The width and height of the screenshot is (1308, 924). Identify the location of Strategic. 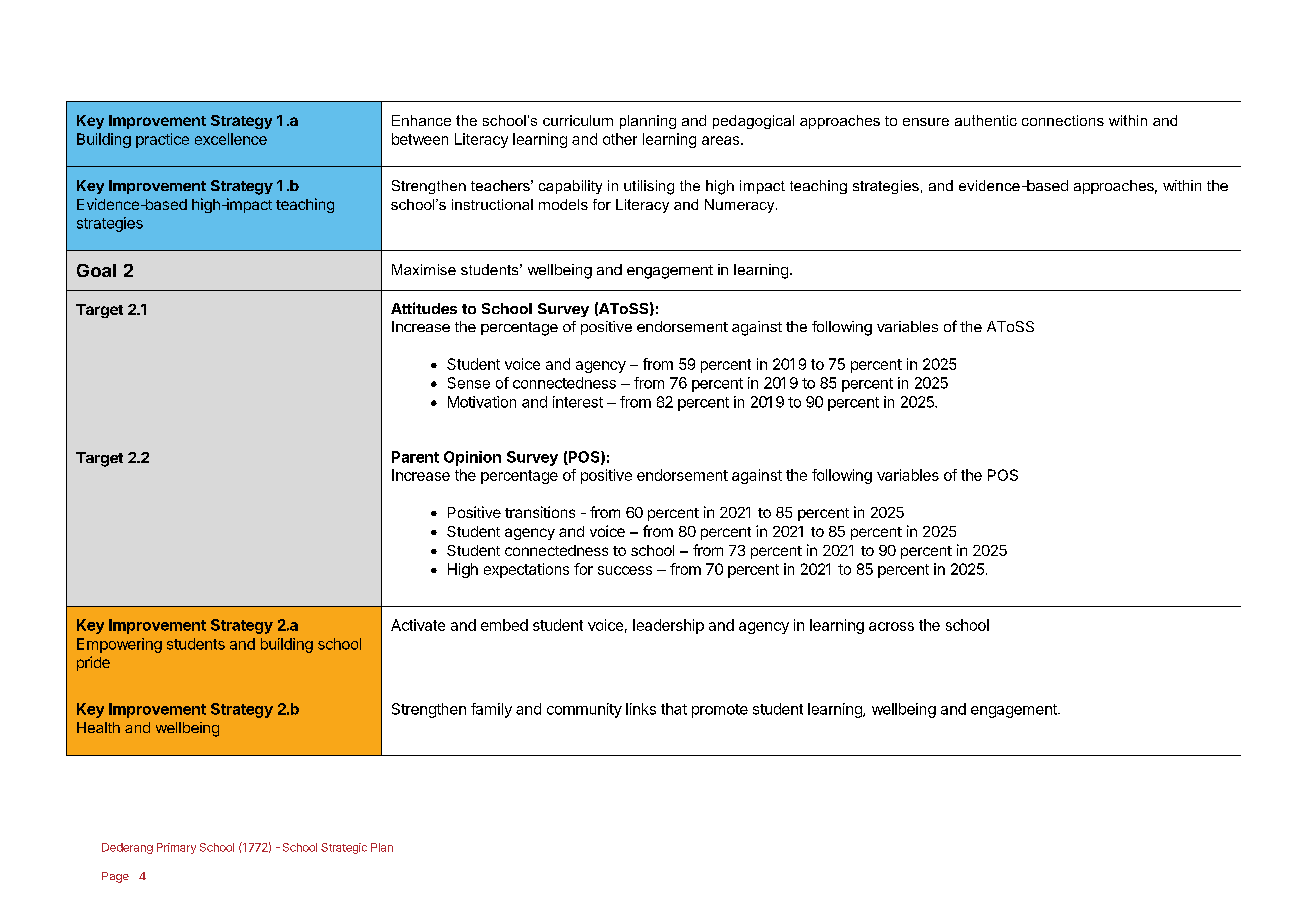
(344, 848).
